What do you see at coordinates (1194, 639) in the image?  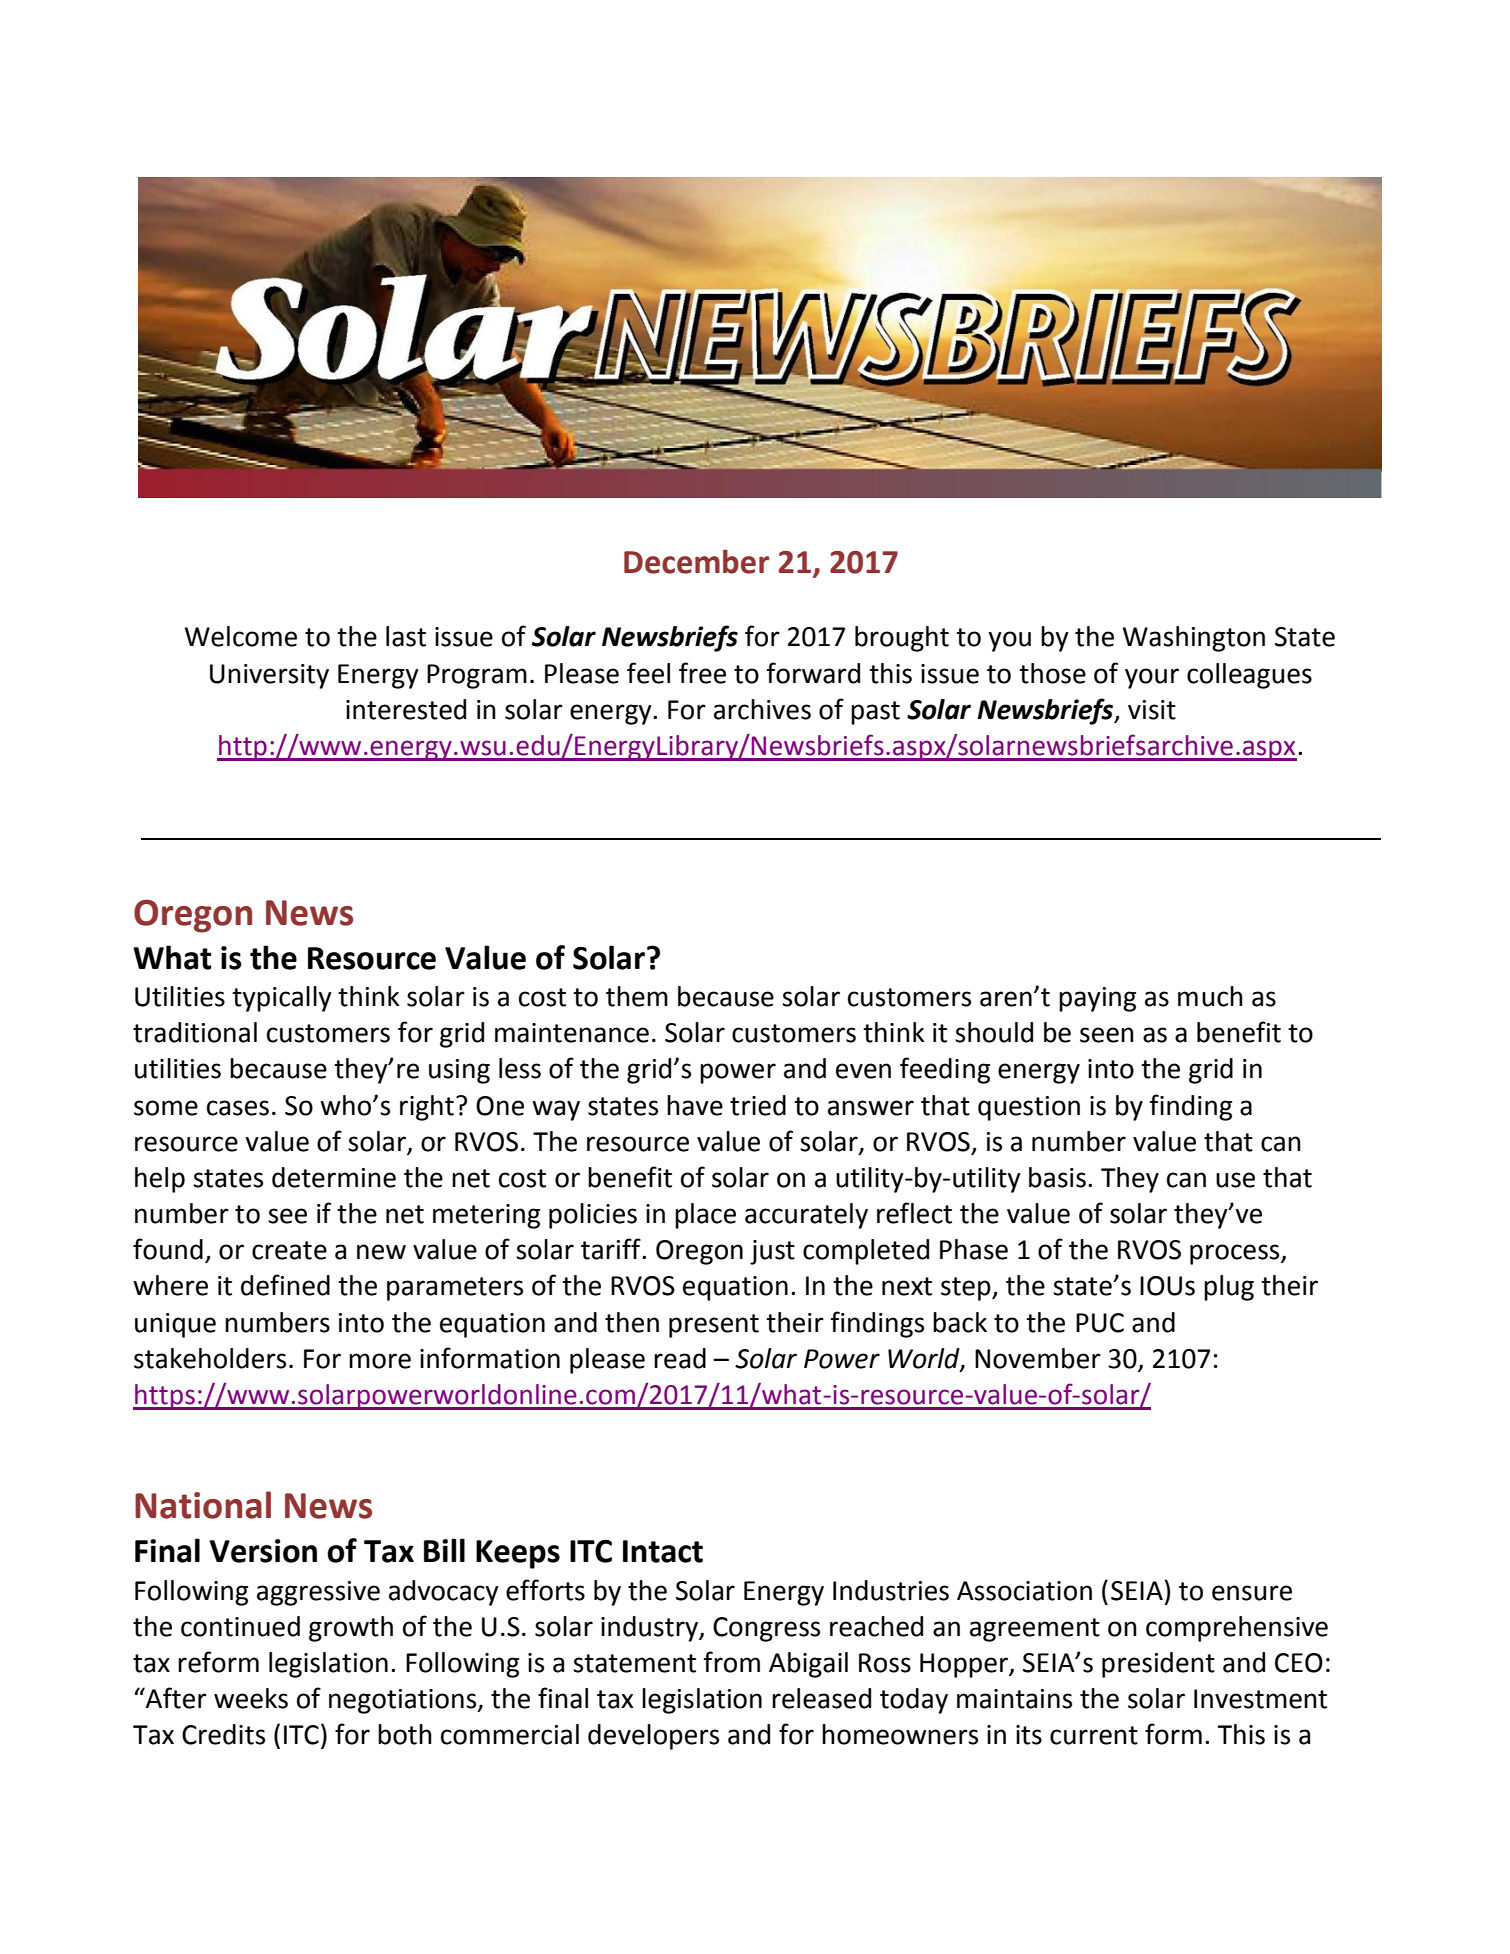 I see `Washington` at bounding box center [1194, 639].
